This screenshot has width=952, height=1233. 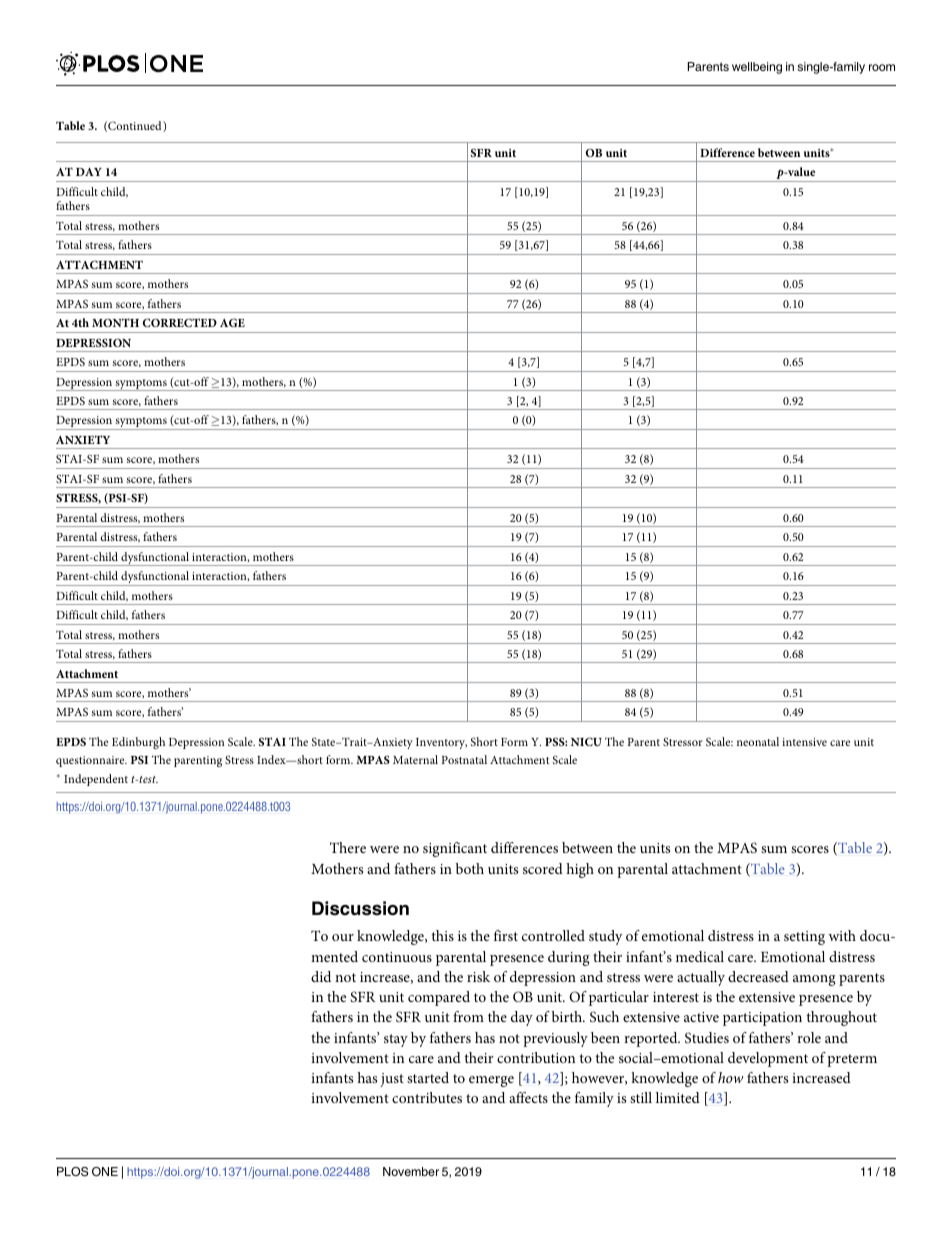 I want to click on intensive, so click(x=804, y=742).
